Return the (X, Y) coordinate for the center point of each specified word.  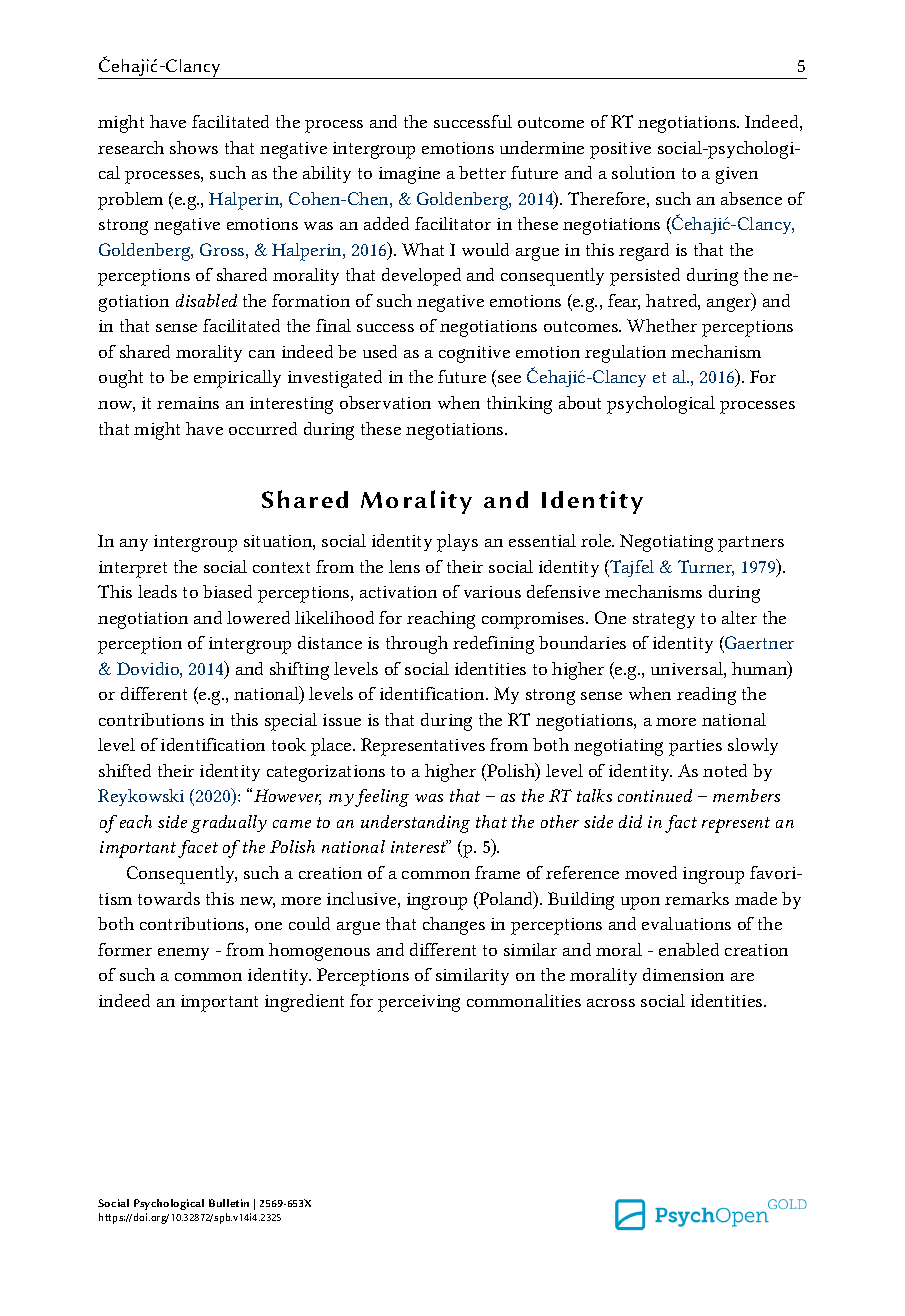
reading (706, 696)
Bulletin (229, 1203)
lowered (258, 617)
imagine (409, 175)
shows (194, 147)
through (417, 645)
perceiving (419, 1003)
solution (643, 172)
